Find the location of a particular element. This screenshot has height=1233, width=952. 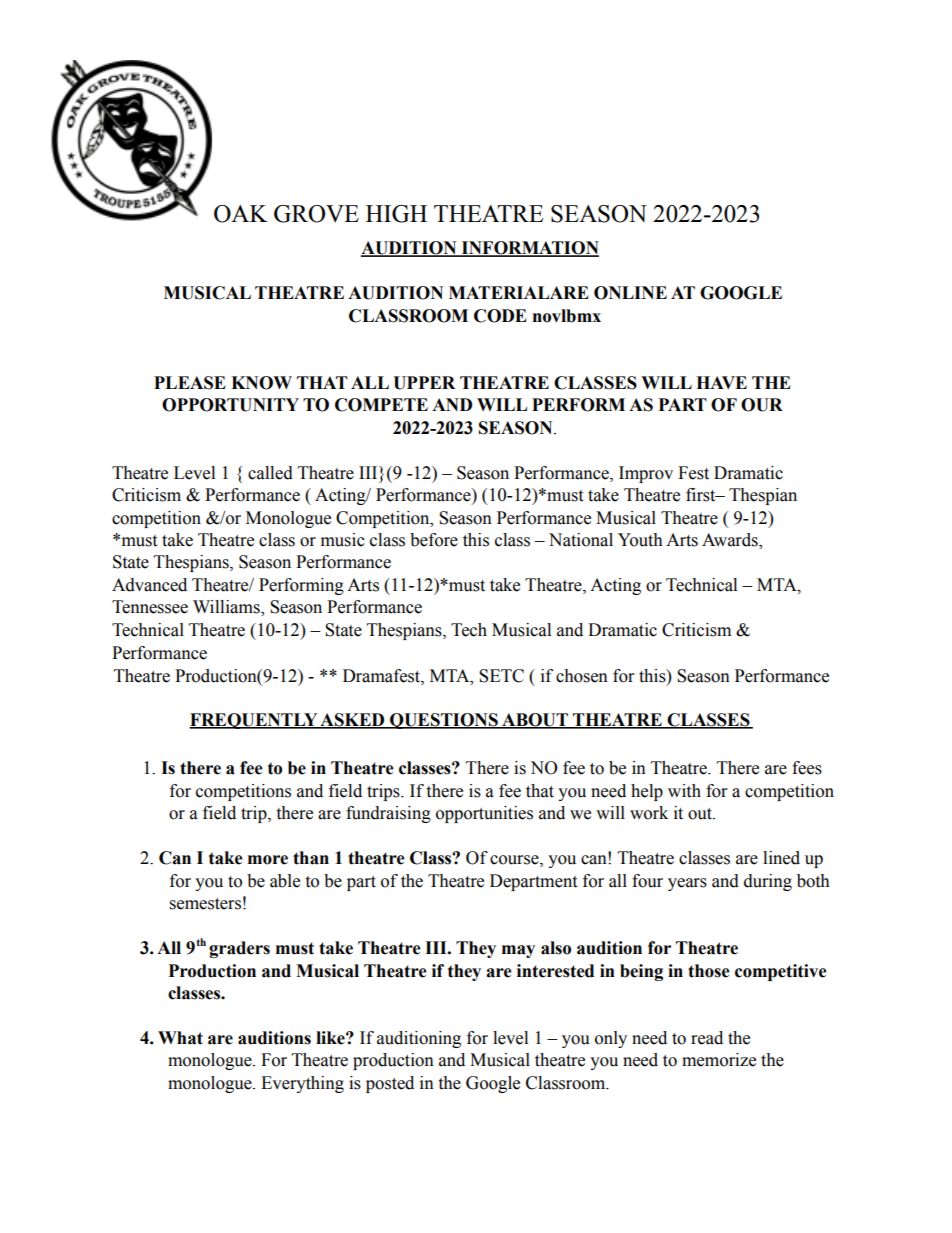

called is located at coordinates (270, 473).
